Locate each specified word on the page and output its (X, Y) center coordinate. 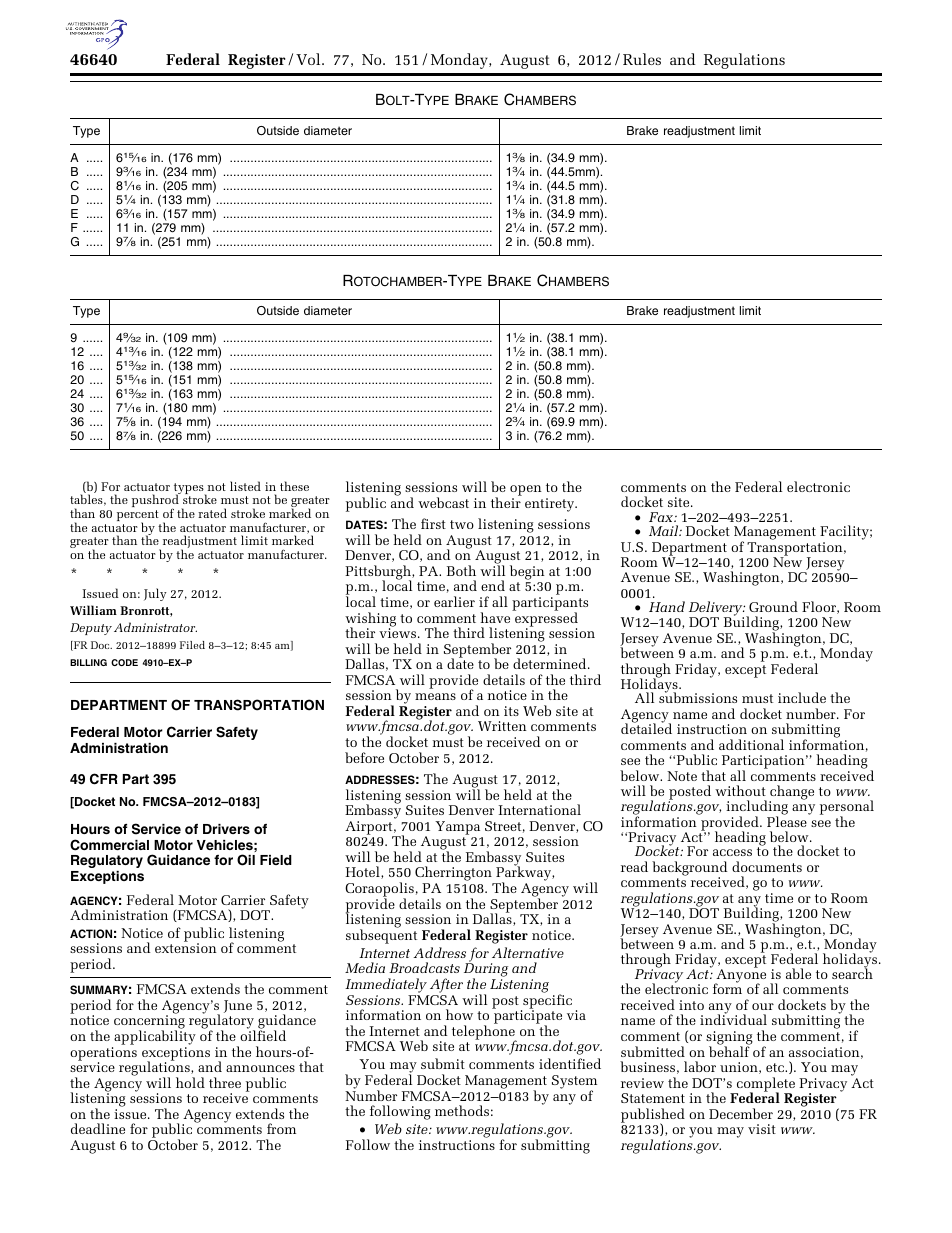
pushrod (156, 501)
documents (767, 866)
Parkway (523, 874)
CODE (124, 662)
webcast (443, 502)
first (433, 523)
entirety (551, 505)
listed (245, 486)
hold (190, 1082)
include (802, 697)
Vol (309, 59)
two (462, 524)
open (526, 492)
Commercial (109, 845)
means (435, 696)
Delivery (717, 610)
